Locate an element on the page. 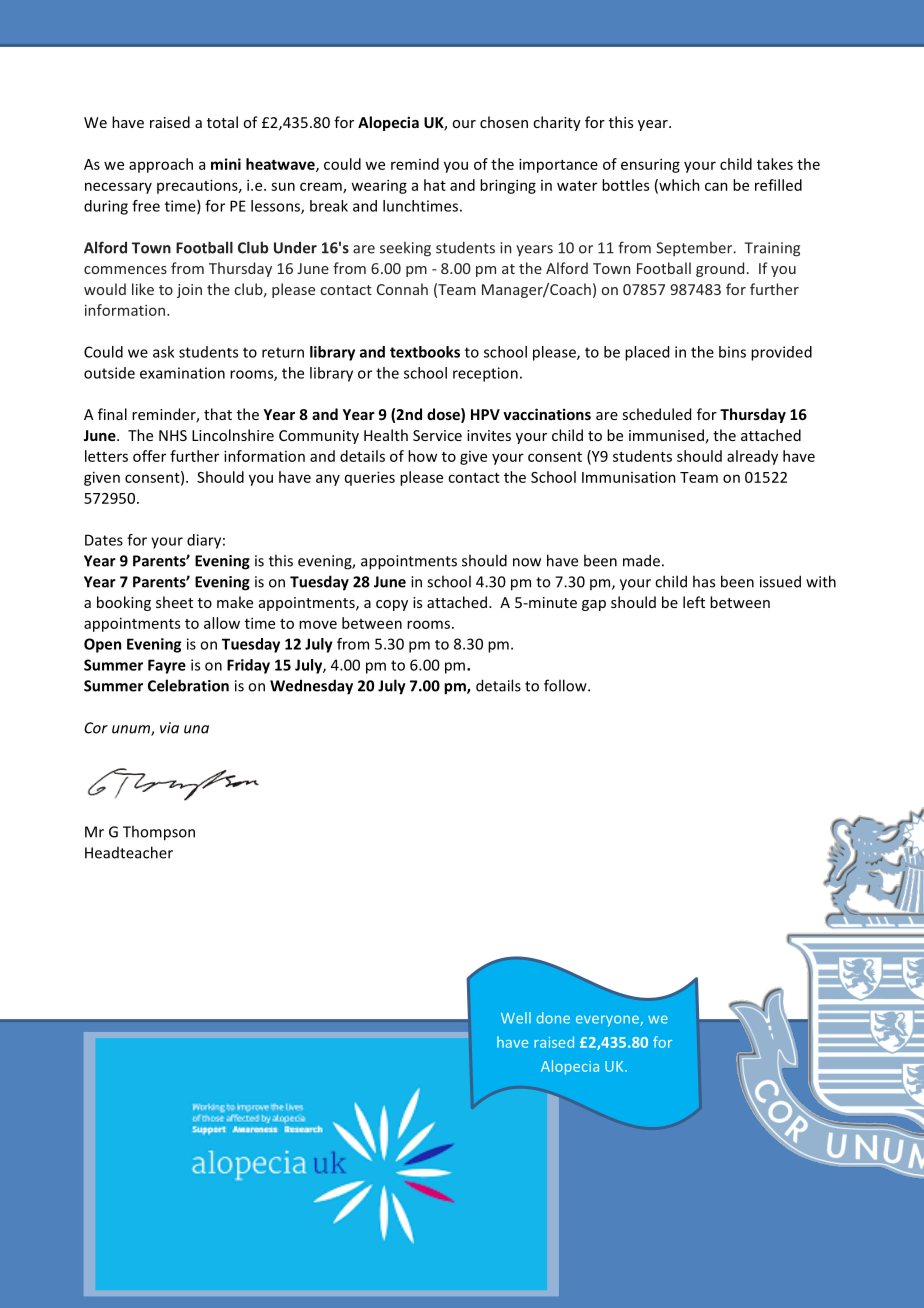  takes is located at coordinates (775, 164).
